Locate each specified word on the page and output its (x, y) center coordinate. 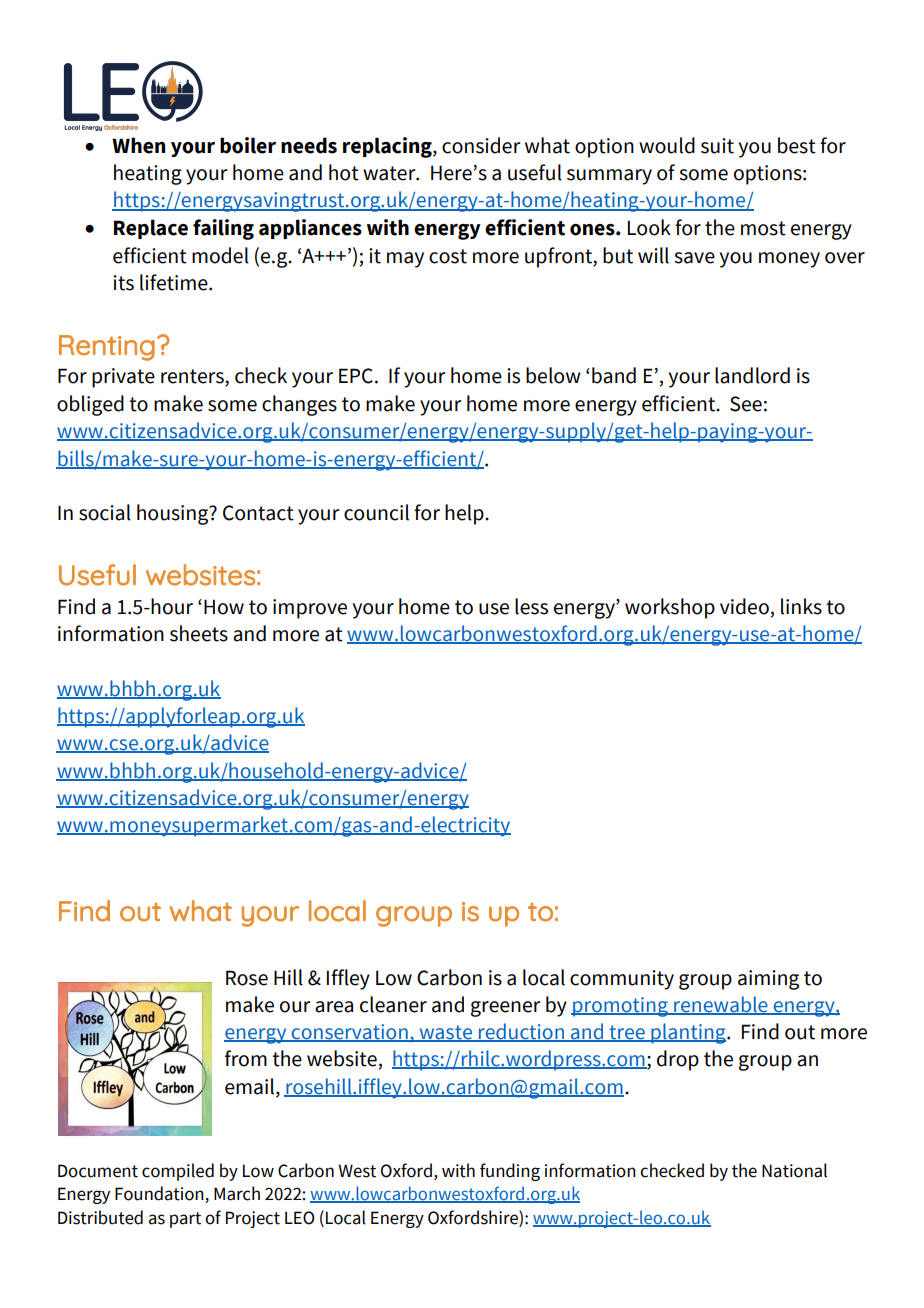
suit (717, 146)
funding (510, 1172)
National (794, 1170)
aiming (768, 980)
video (744, 606)
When (138, 145)
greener (505, 1009)
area (334, 1007)
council (376, 512)
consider (481, 145)
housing (174, 514)
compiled (178, 1172)
